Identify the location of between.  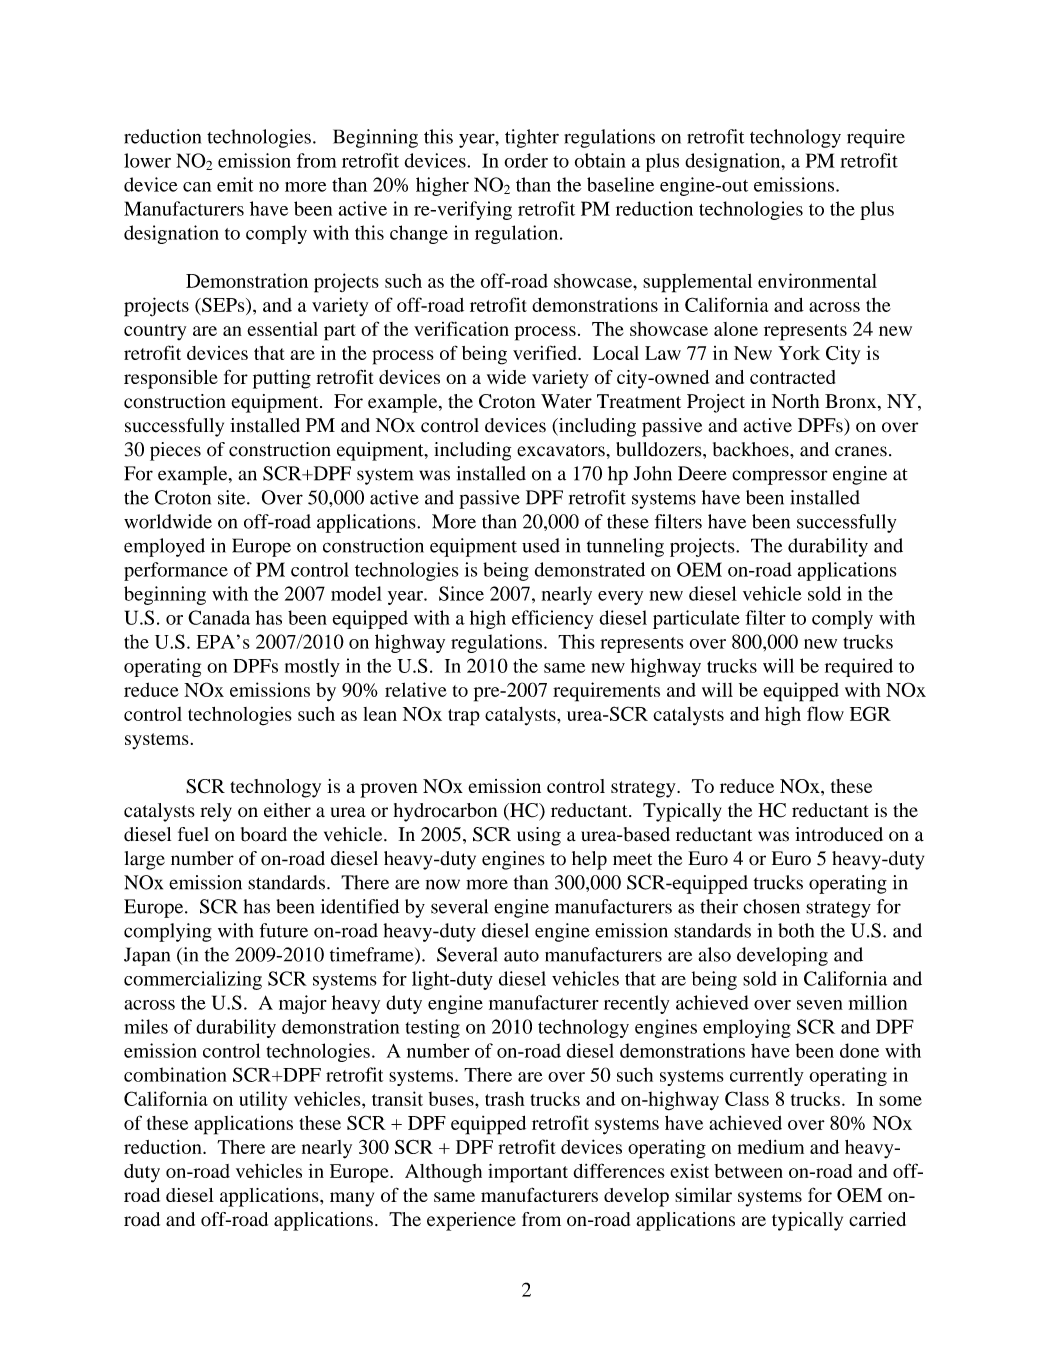
(748, 1171).
